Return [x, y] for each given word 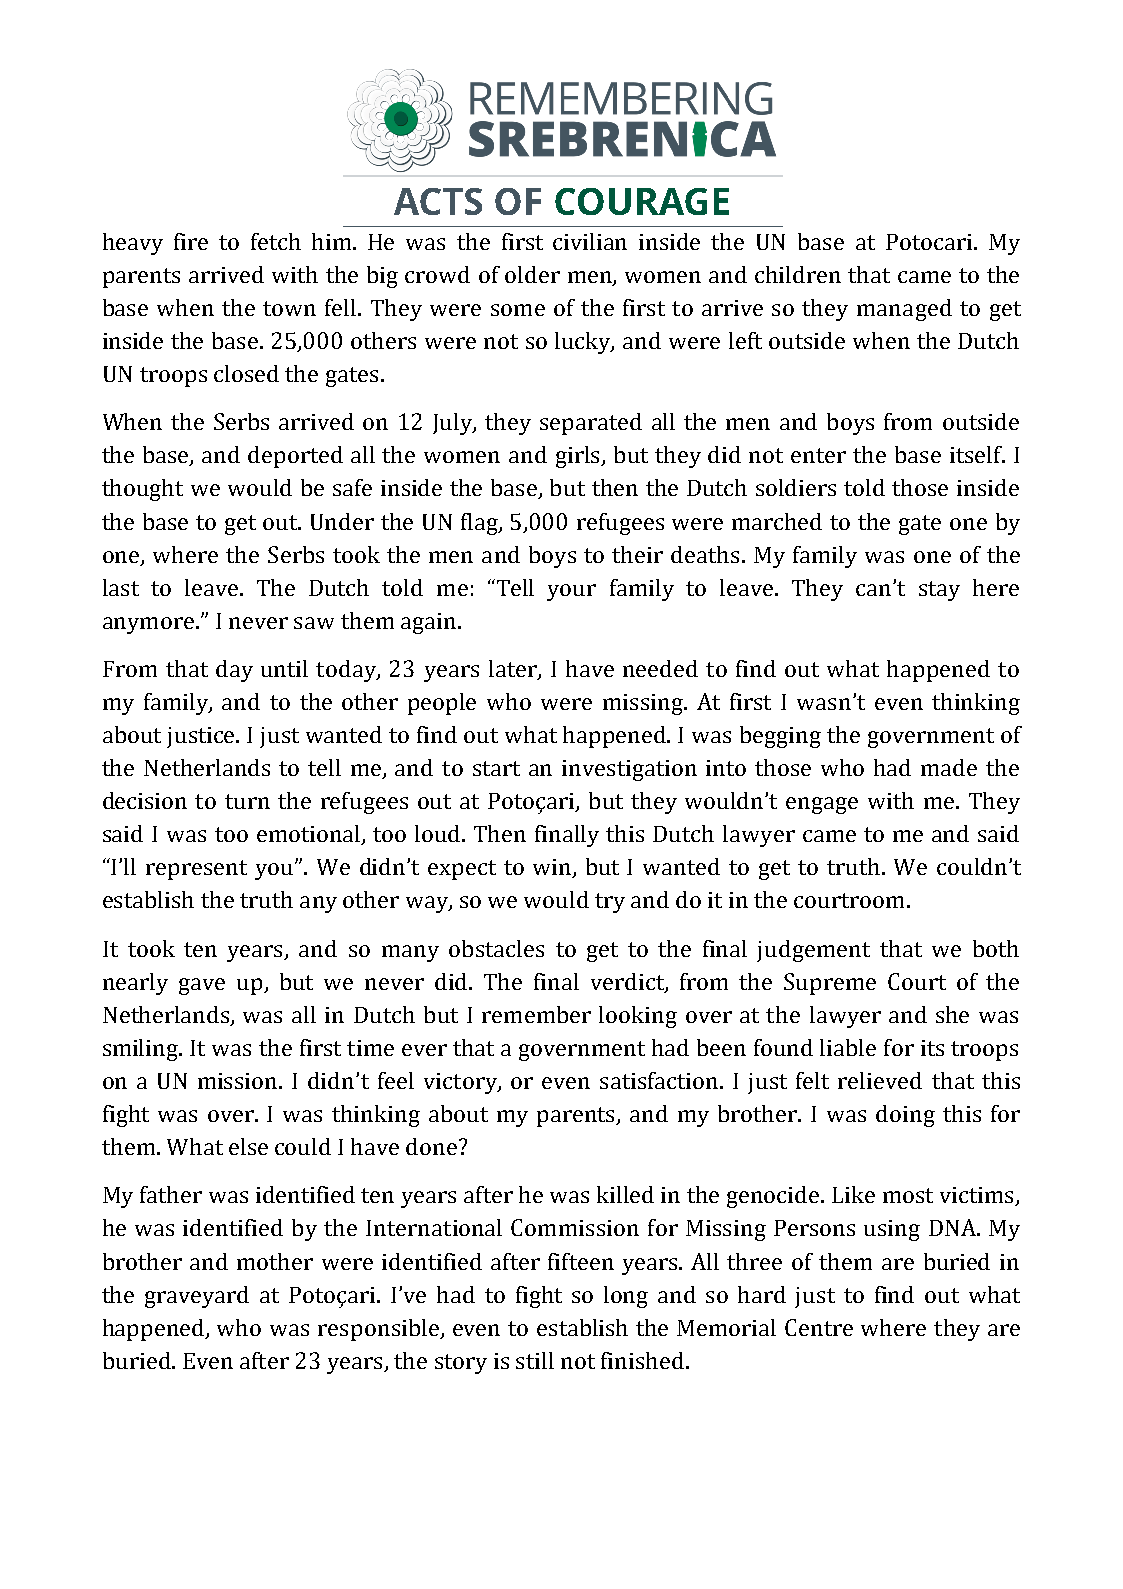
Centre [819, 1327]
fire [191, 241]
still [535, 1360]
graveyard [197, 1297]
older [532, 274]
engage [822, 805]
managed [904, 310]
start [496, 768]
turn [247, 801]
